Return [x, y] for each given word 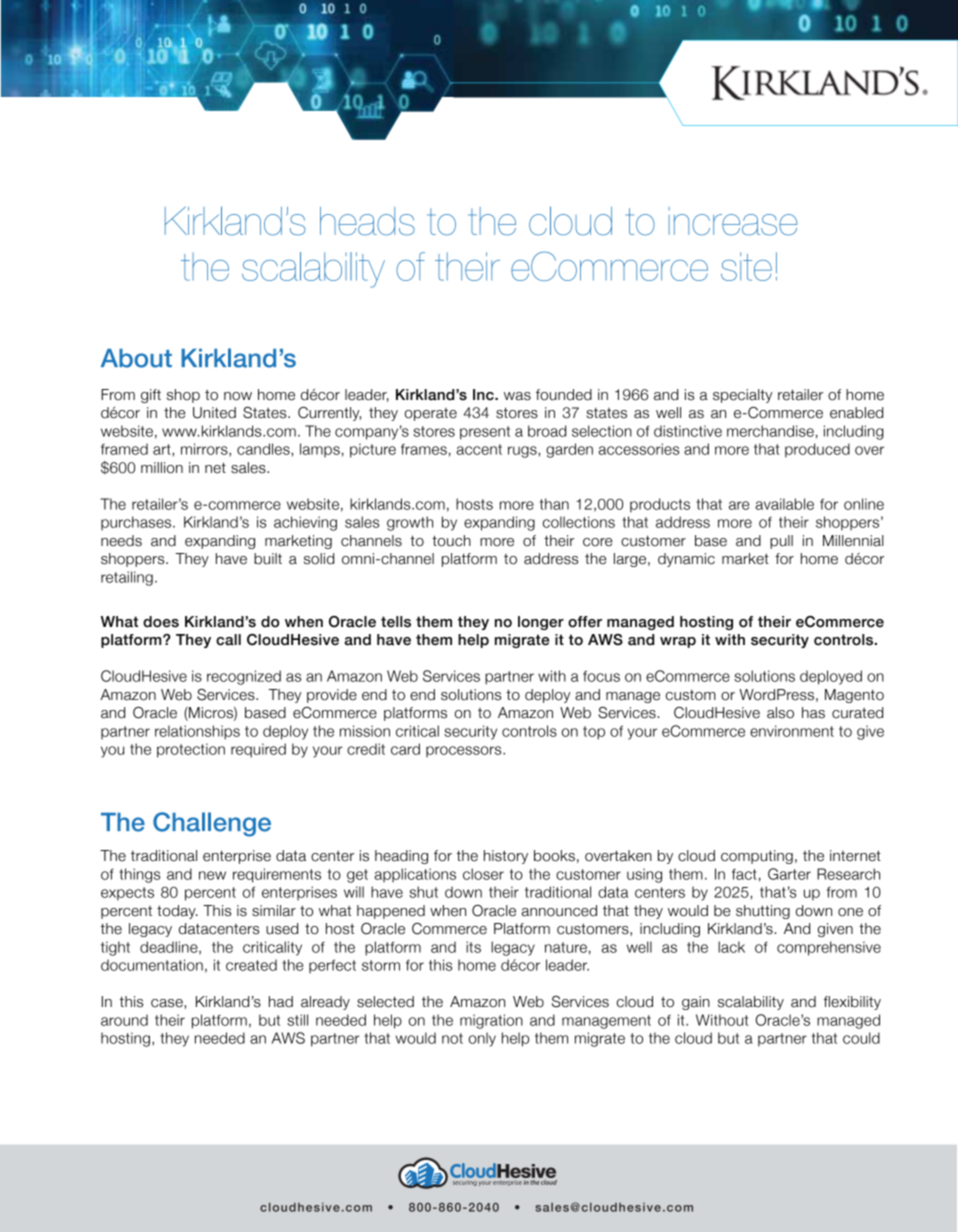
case [168, 1003]
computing [757, 857]
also [780, 713]
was [517, 396]
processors [465, 752]
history [506, 857]
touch [451, 541]
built [268, 559]
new [212, 875]
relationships [197, 732]
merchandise [770, 431]
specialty [742, 396]
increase [733, 221]
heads [367, 221]
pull [781, 542]
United [214, 413]
